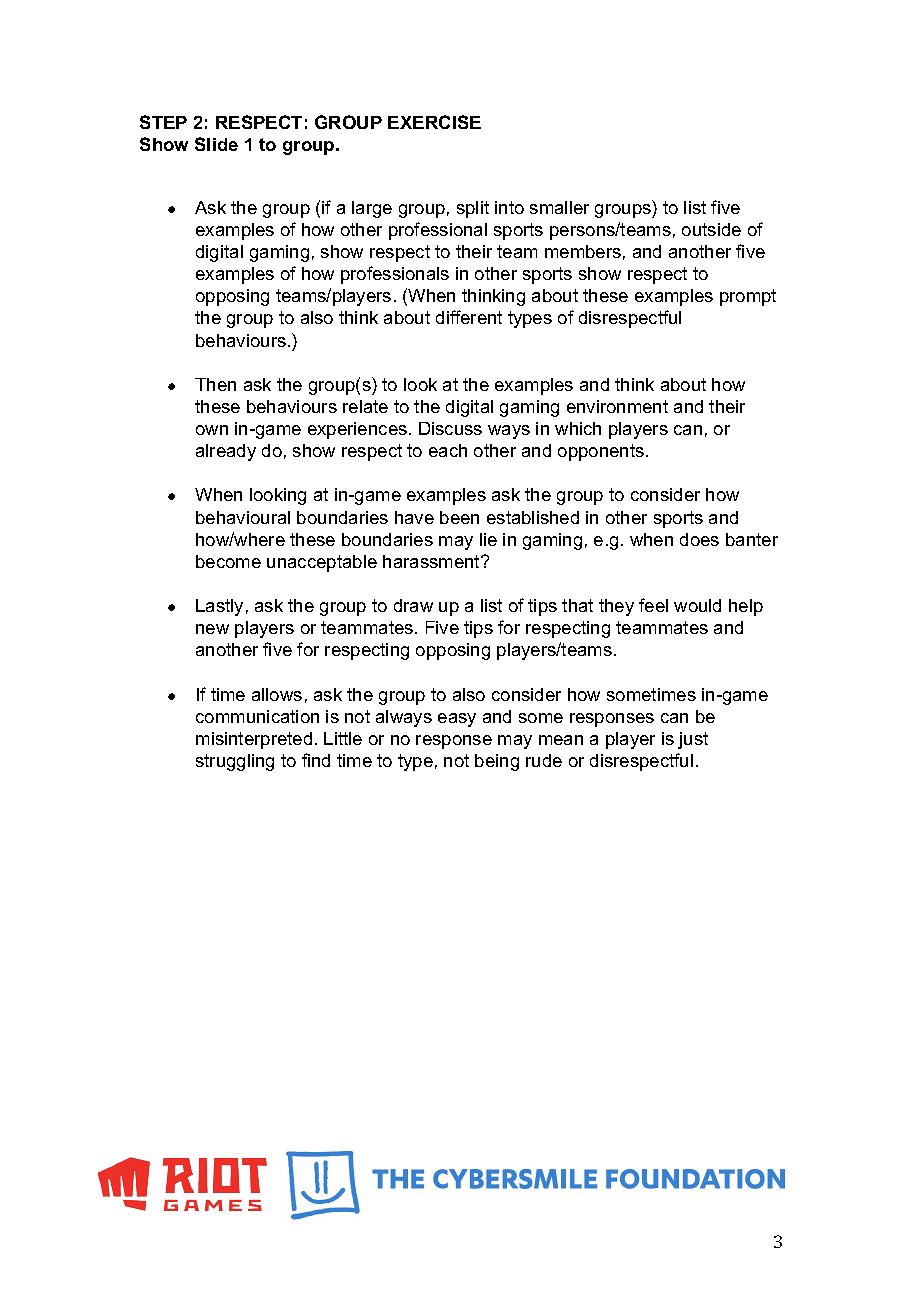 This page has width=924, height=1308. Describe the element at coordinates (212, 629) in the page. I see `new` at that location.
